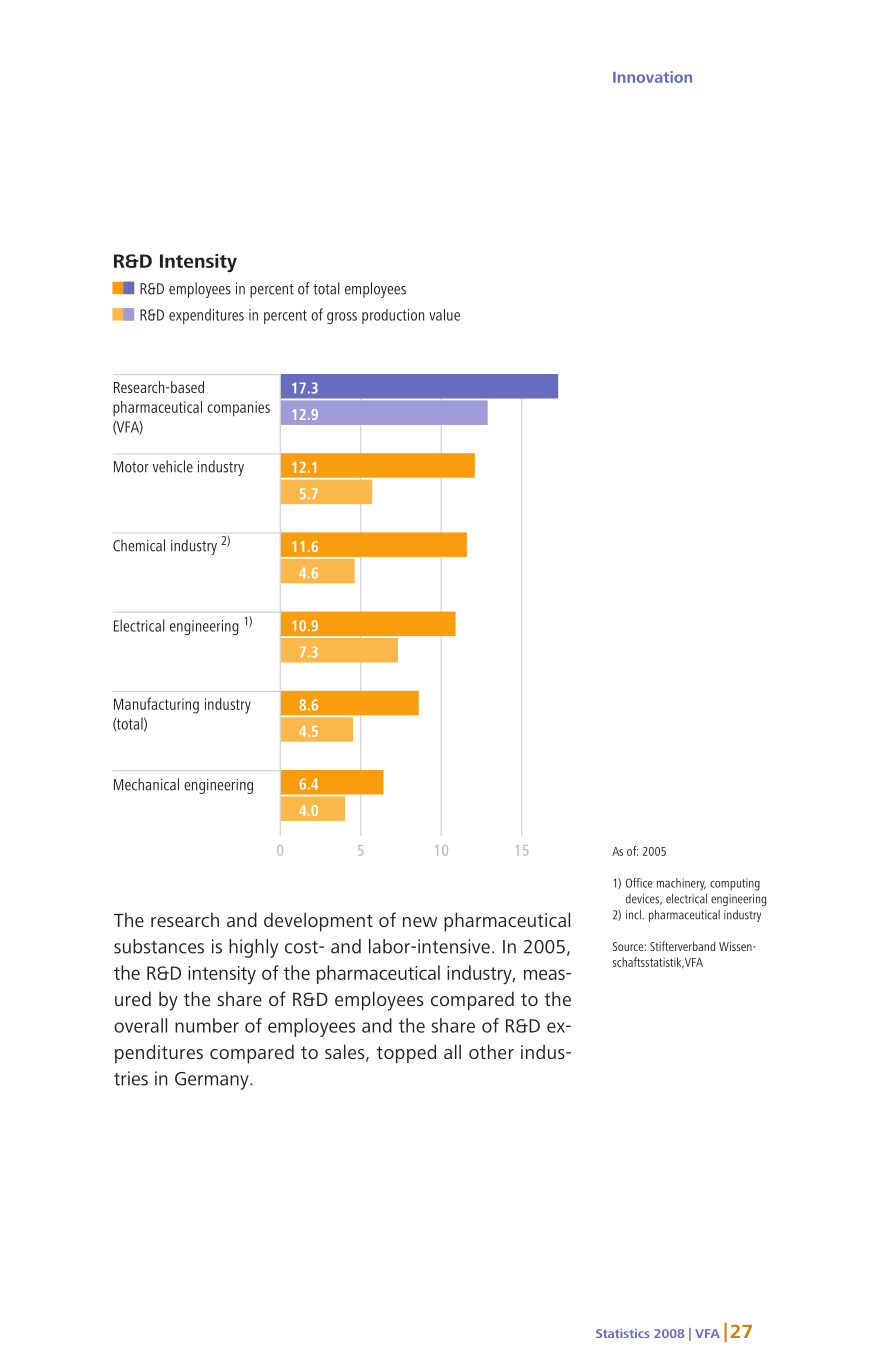 The image size is (872, 1372). Describe the element at coordinates (213, 1081) in the screenshot. I see `Germany` at that location.
